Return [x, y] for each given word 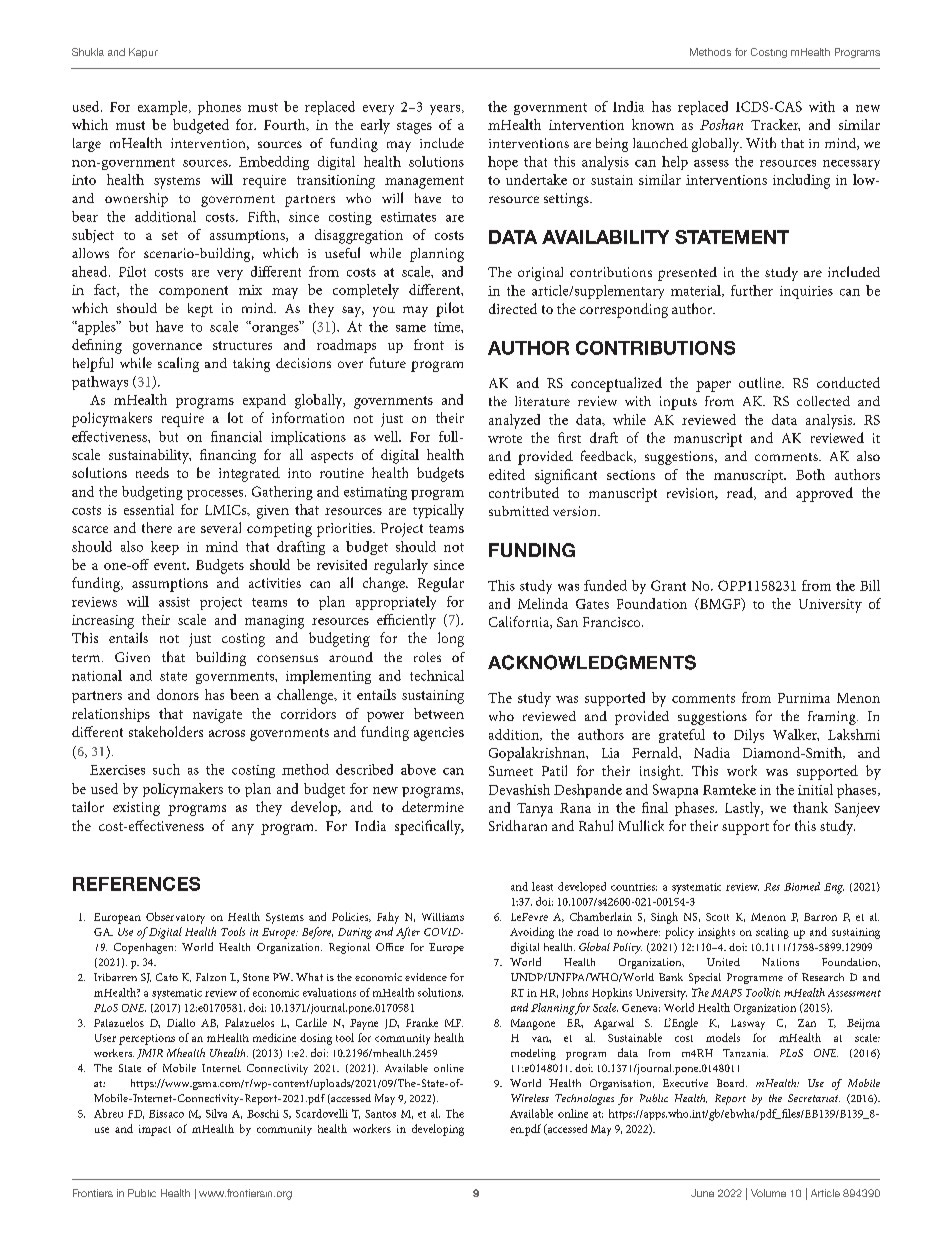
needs [152, 472]
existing [136, 809]
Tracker [775, 125]
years [446, 110]
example [164, 108]
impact [155, 1130]
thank [810, 807]
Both [810, 474]
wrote [505, 439]
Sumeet [511, 771]
